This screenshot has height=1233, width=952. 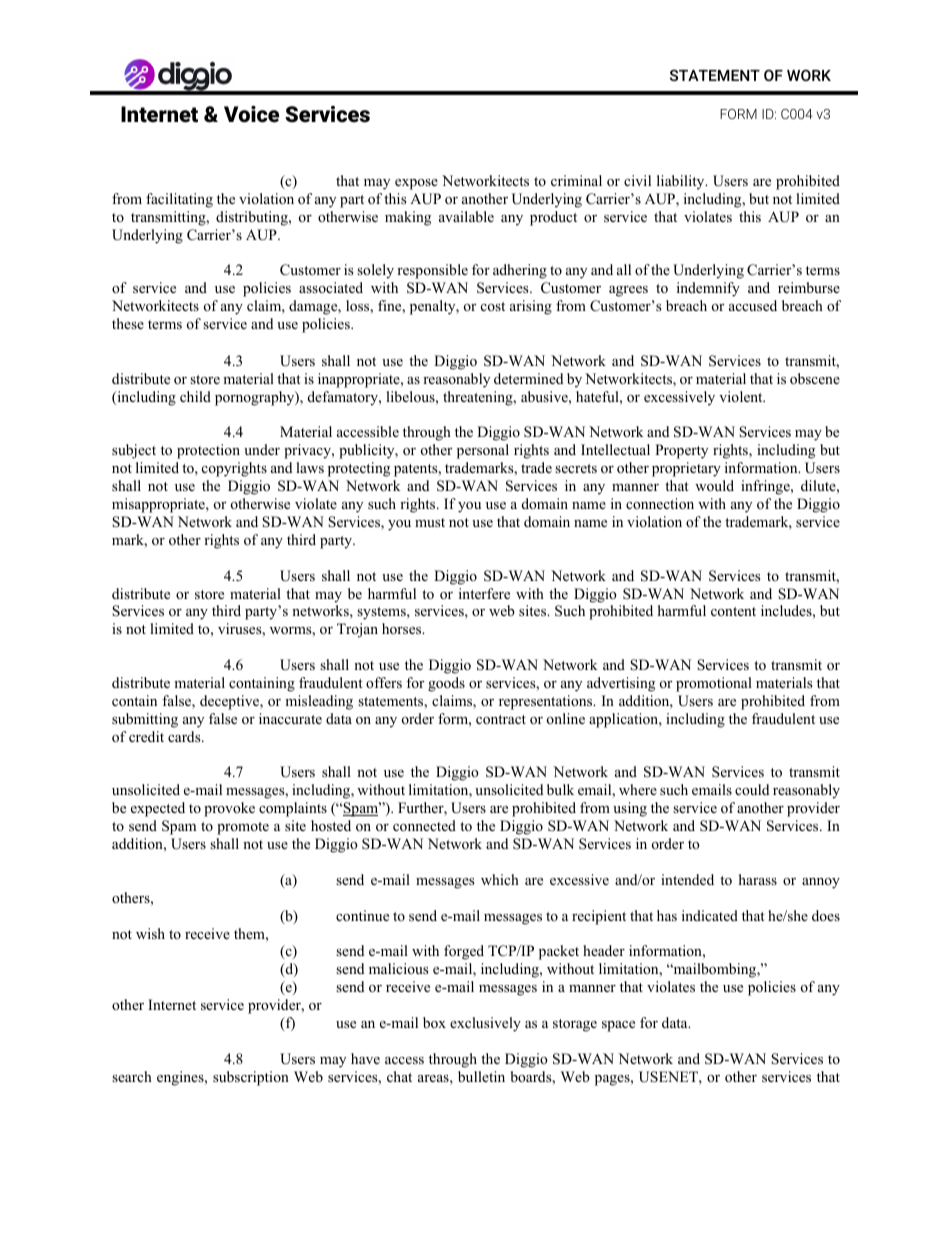 I want to click on space, so click(x=618, y=1026).
